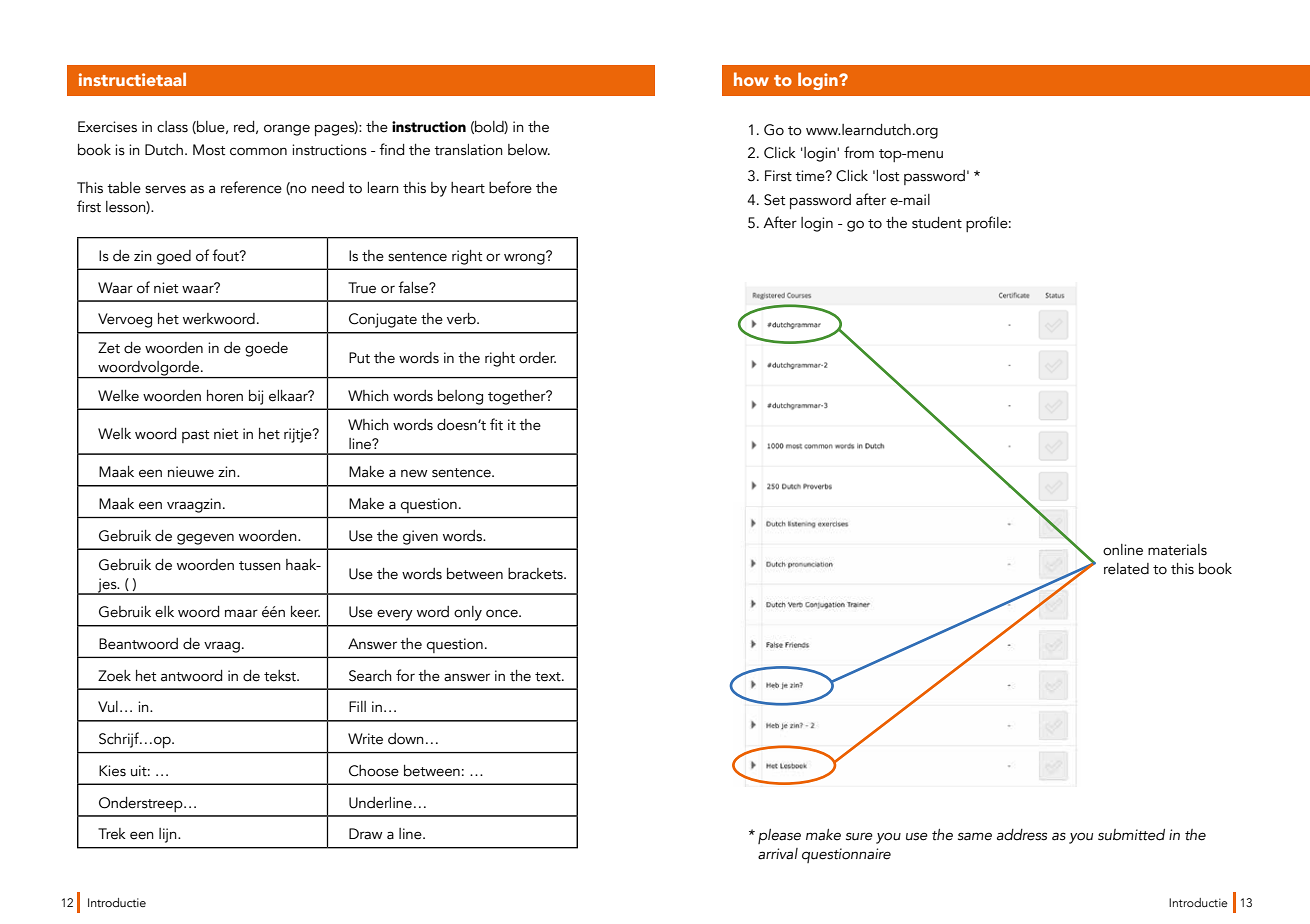 Image resolution: width=1310 pixels, height=924 pixels. I want to click on student, so click(937, 223).
